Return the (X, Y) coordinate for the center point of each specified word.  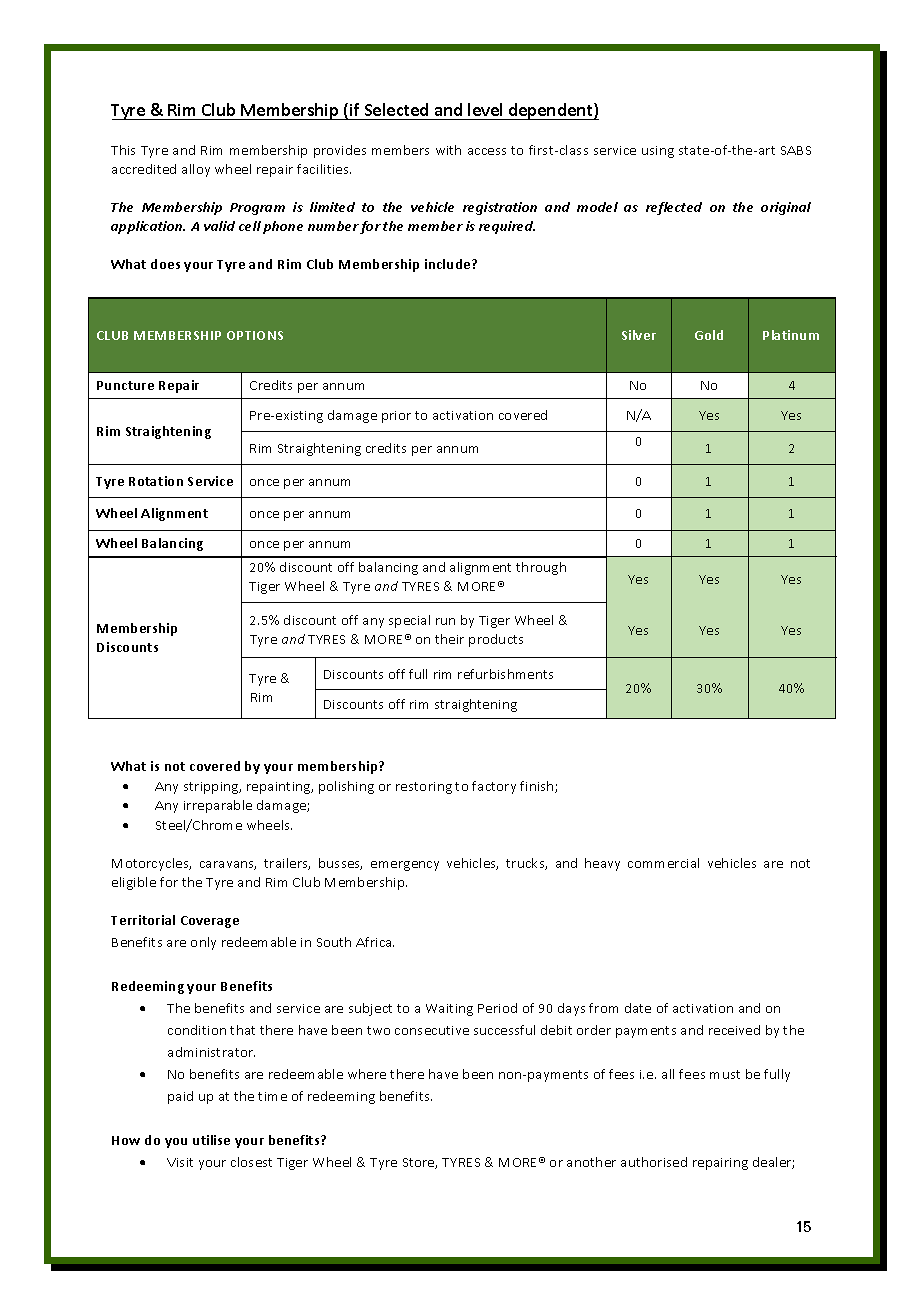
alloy (196, 170)
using (658, 152)
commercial (663, 863)
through (541, 568)
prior (396, 417)
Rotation (156, 481)
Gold (709, 335)
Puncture (125, 385)
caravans (228, 865)
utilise (211, 1140)
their (449, 639)
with (448, 150)
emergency (405, 866)
